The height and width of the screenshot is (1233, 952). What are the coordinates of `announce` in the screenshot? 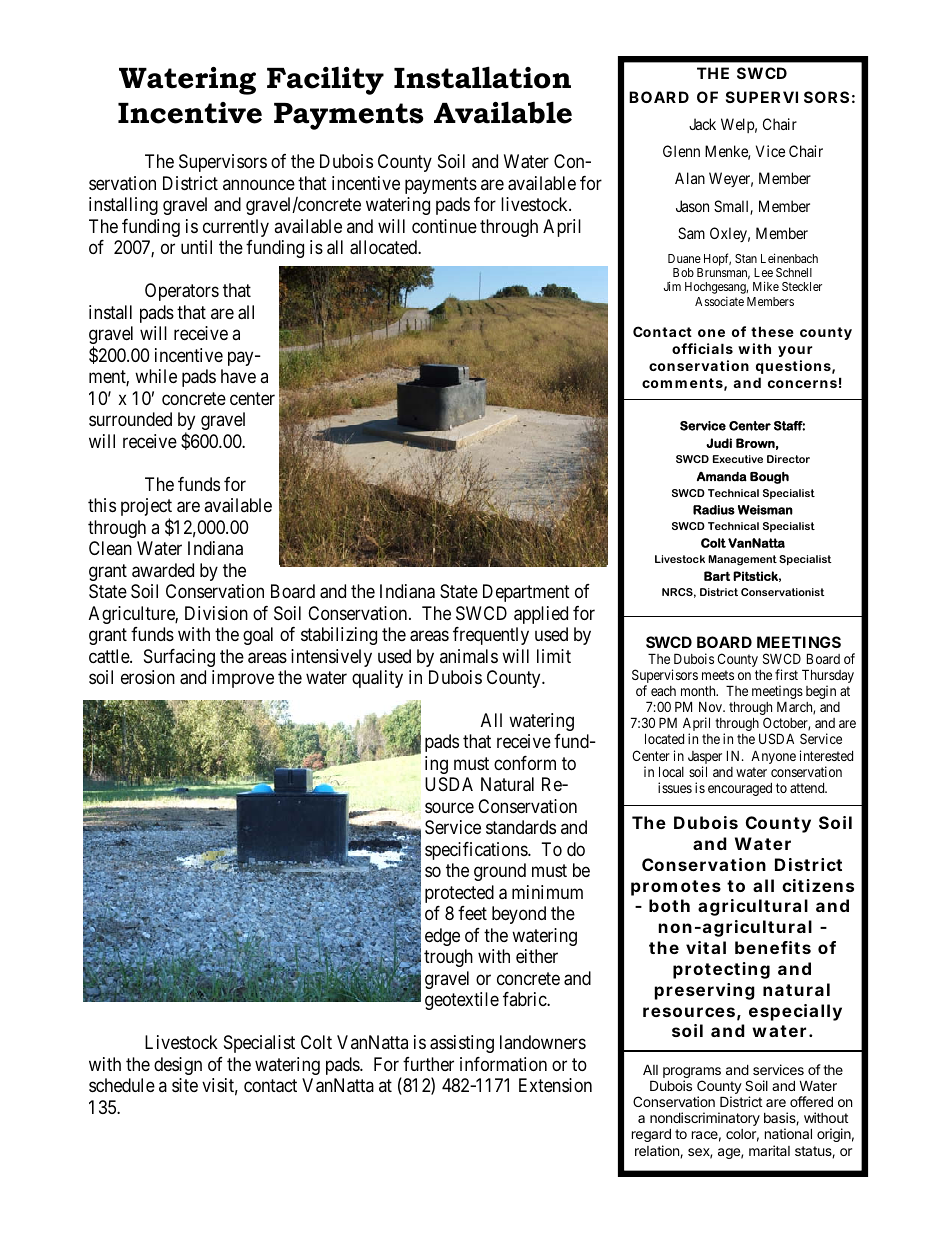 It's located at (259, 184).
